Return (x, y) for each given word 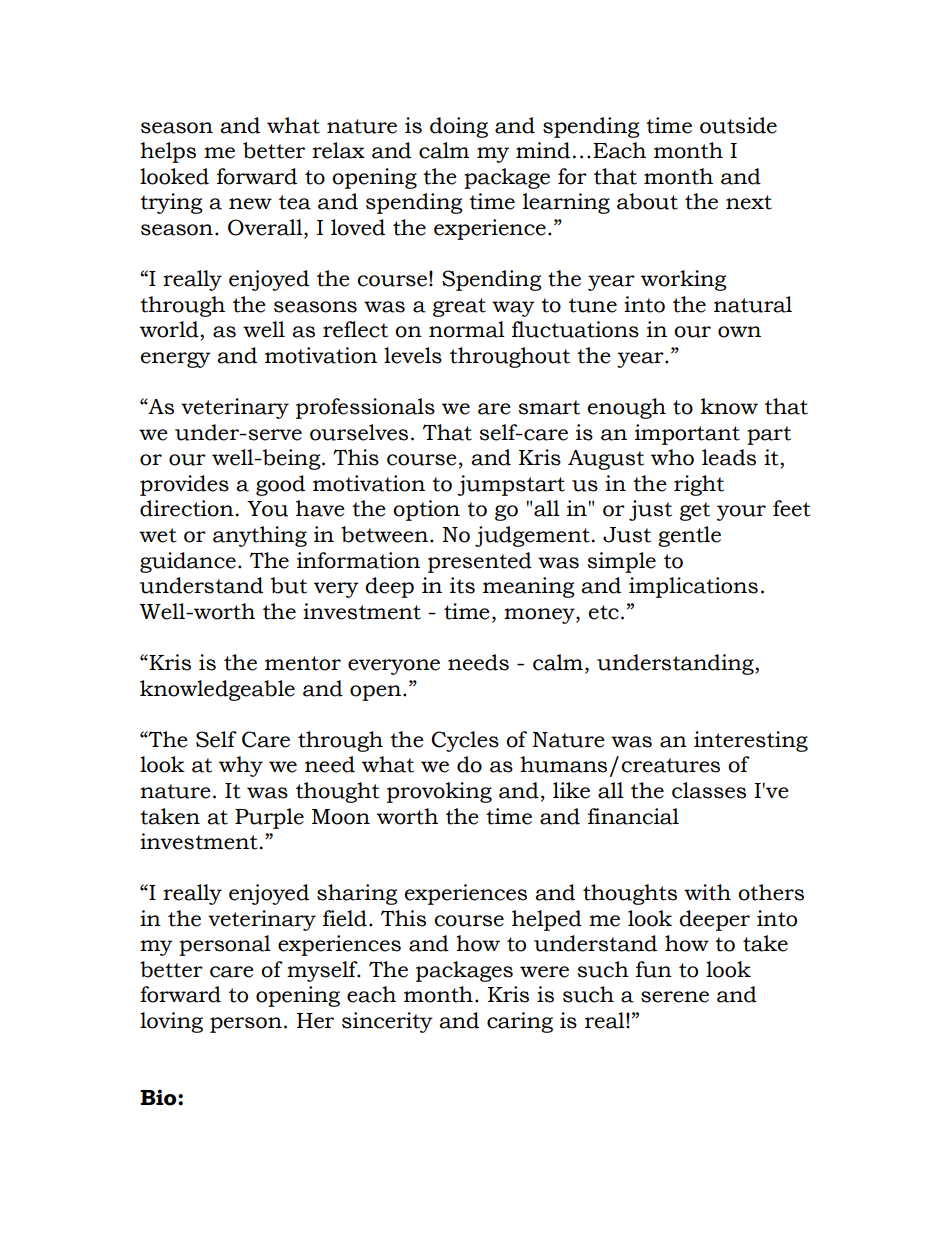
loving (171, 1022)
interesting (751, 741)
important (687, 434)
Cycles (465, 741)
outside (738, 125)
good (280, 485)
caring (520, 1022)
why (241, 766)
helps (168, 152)
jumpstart (511, 485)
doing (459, 127)
